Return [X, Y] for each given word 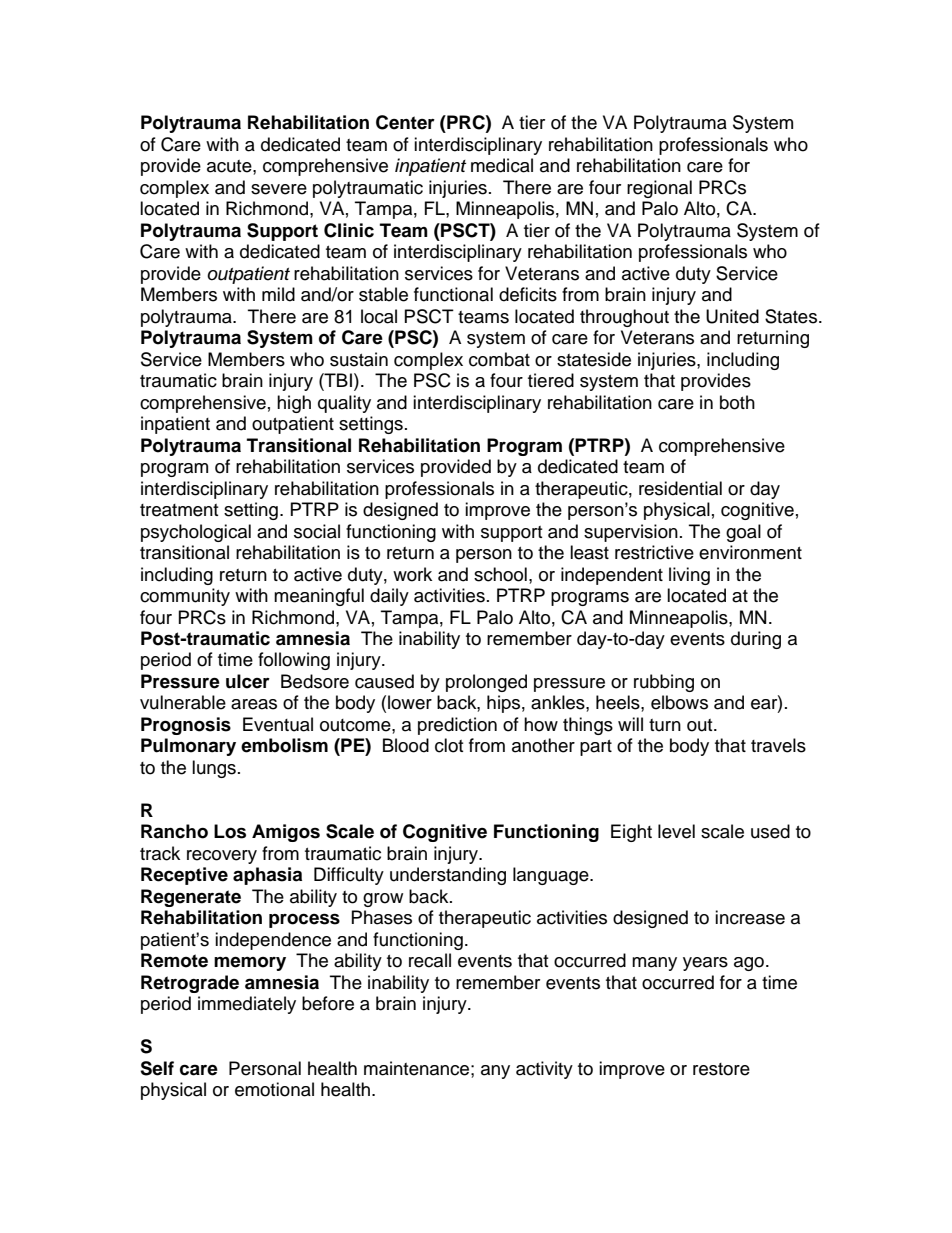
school [500, 574]
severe [279, 189]
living [689, 576]
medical [502, 165]
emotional [274, 1089]
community [185, 597]
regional [659, 189]
